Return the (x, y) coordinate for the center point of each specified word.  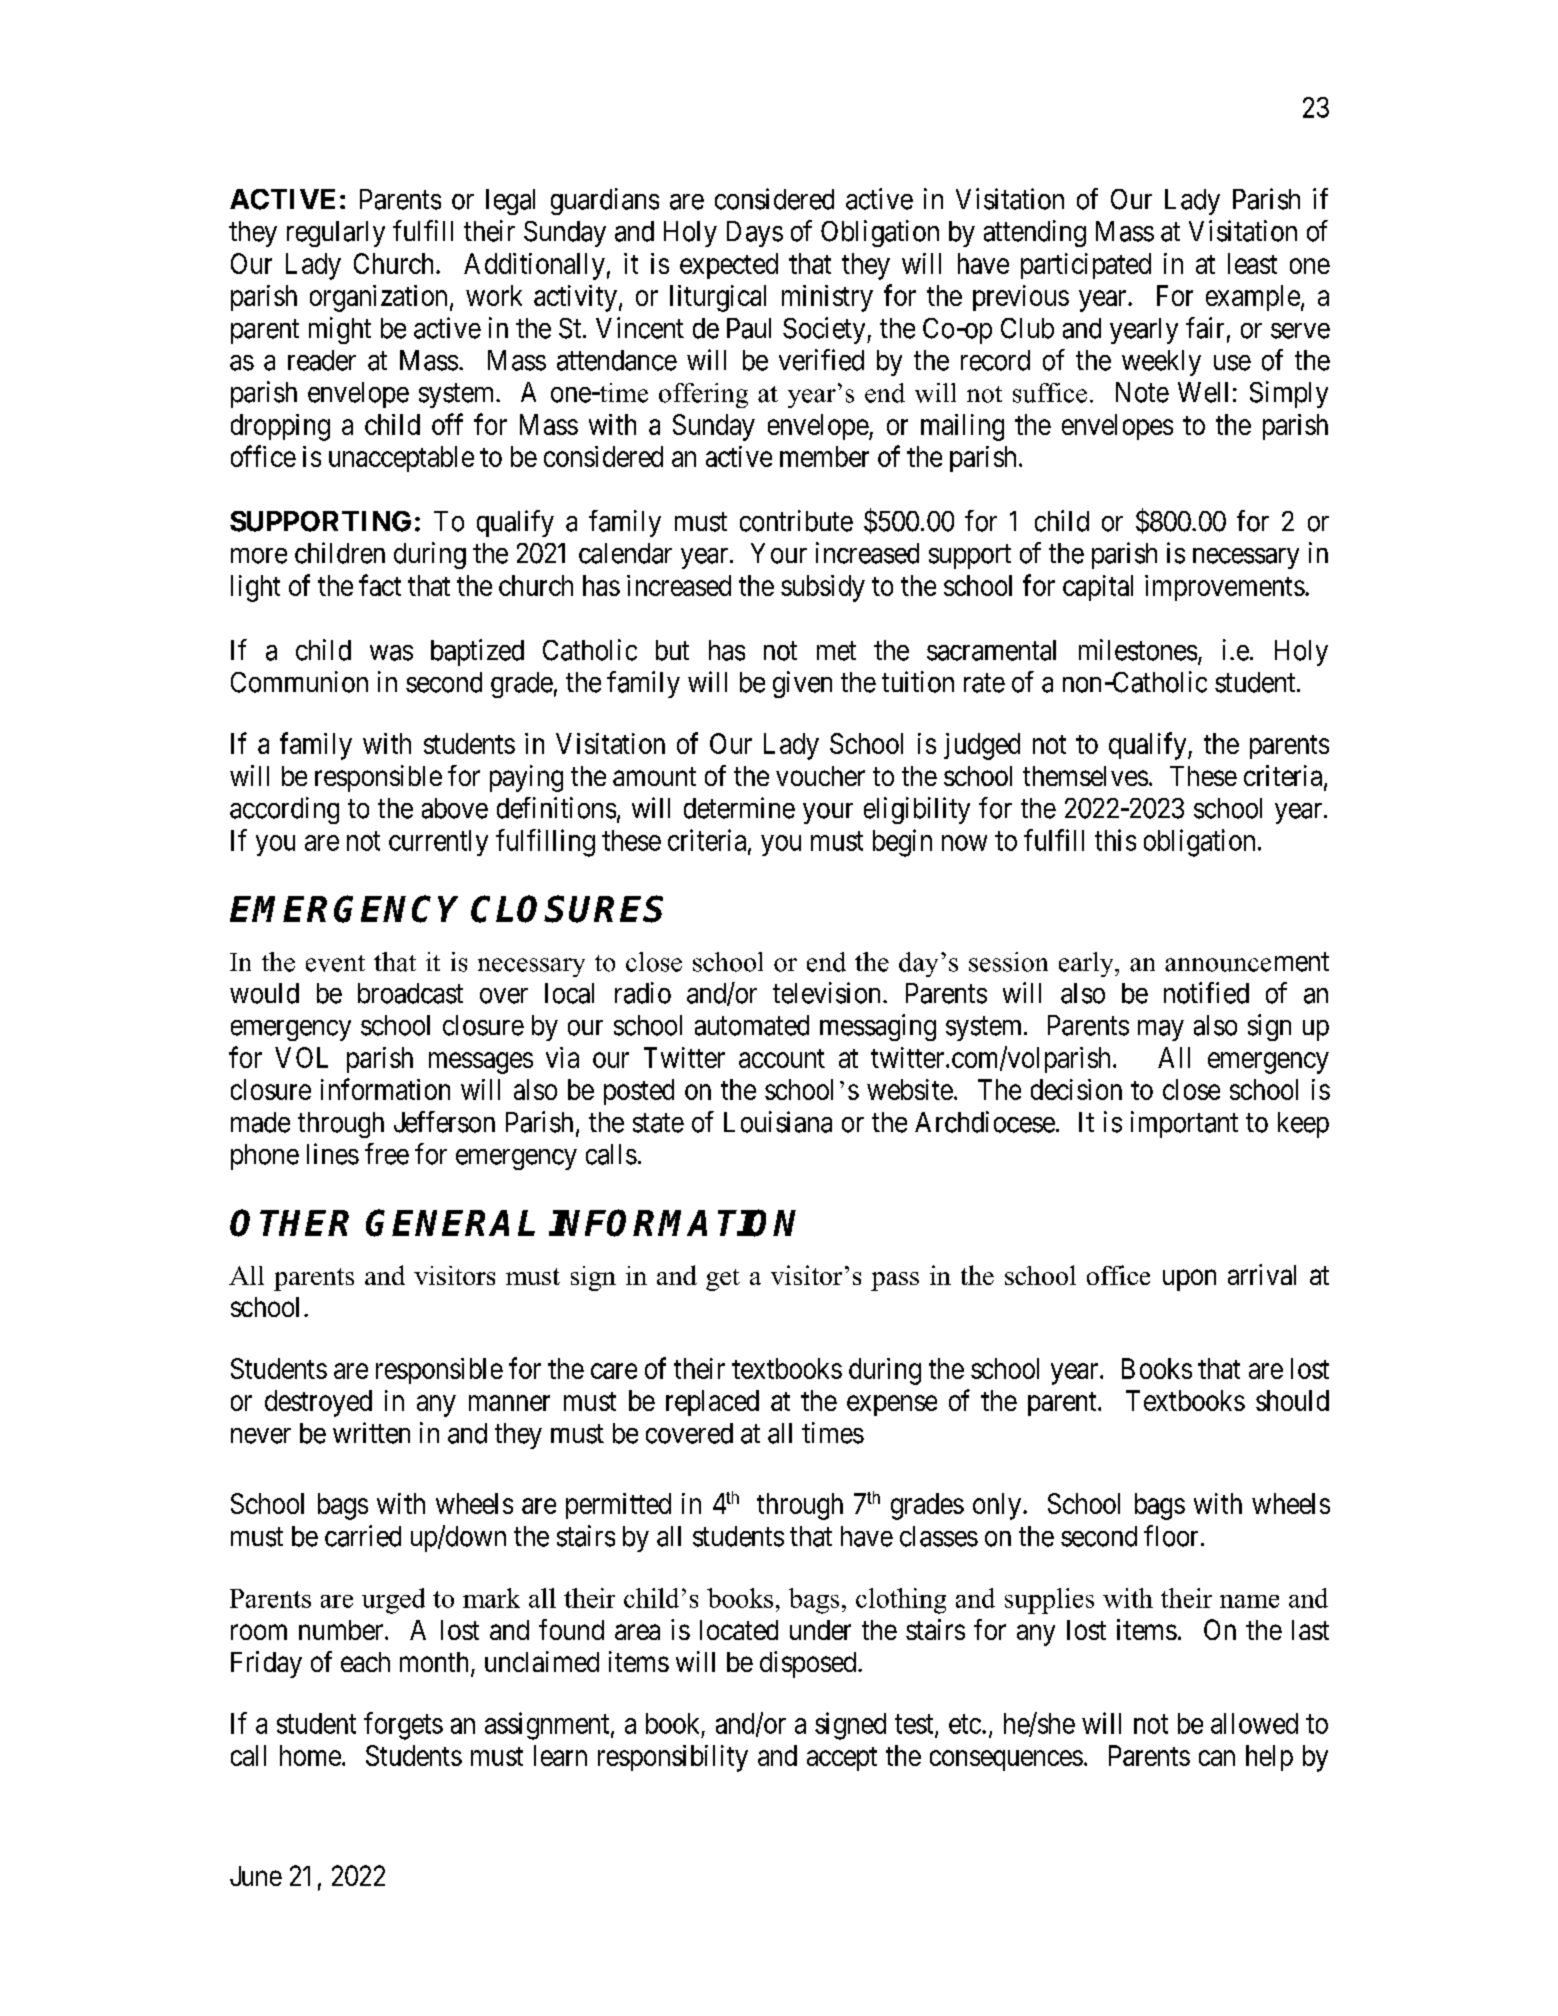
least (1252, 263)
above (455, 808)
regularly (336, 234)
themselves (1085, 776)
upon (1189, 1280)
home (310, 1755)
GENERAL (450, 1223)
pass (895, 1281)
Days (755, 234)
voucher (820, 776)
